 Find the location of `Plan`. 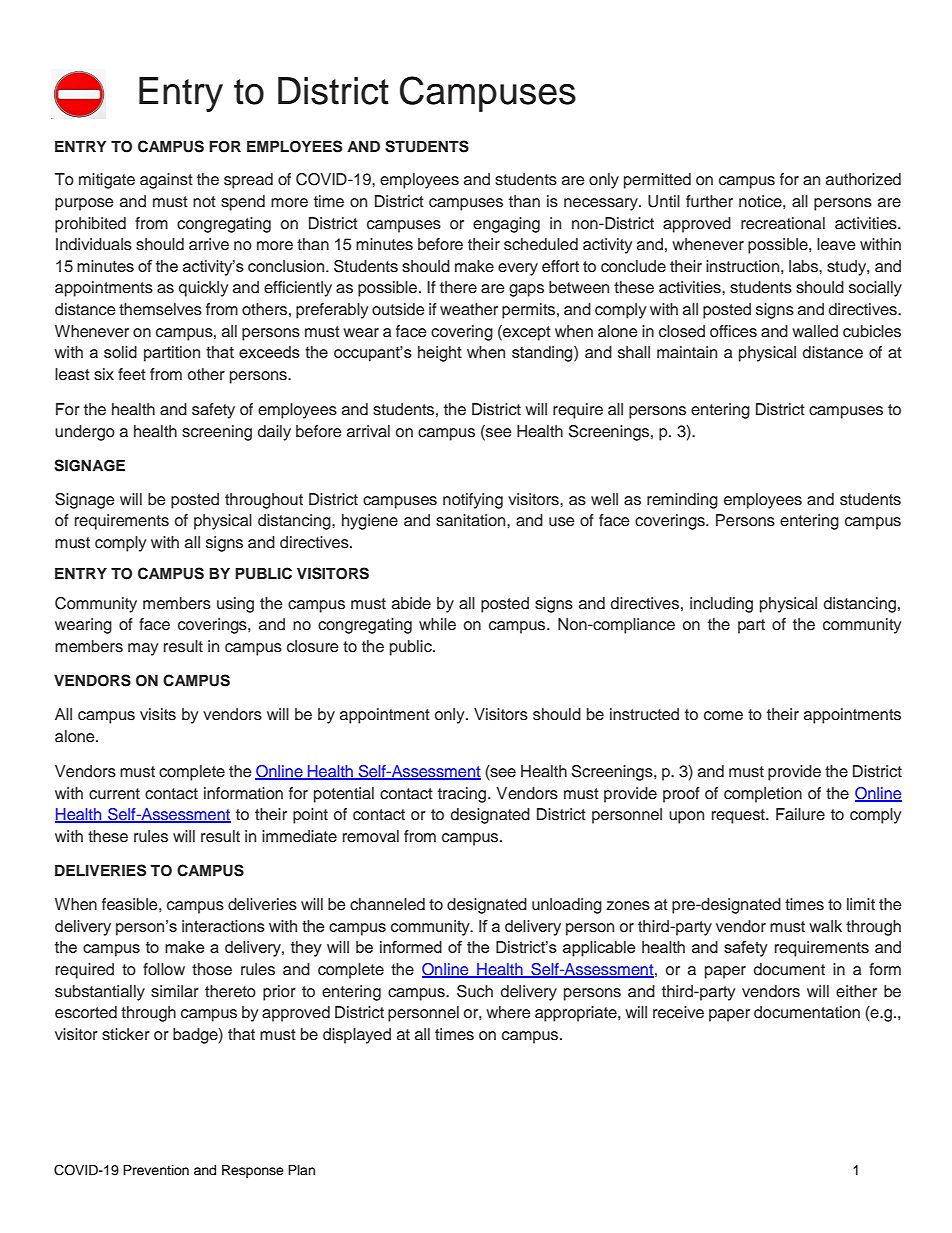

Plan is located at coordinates (301, 1170).
